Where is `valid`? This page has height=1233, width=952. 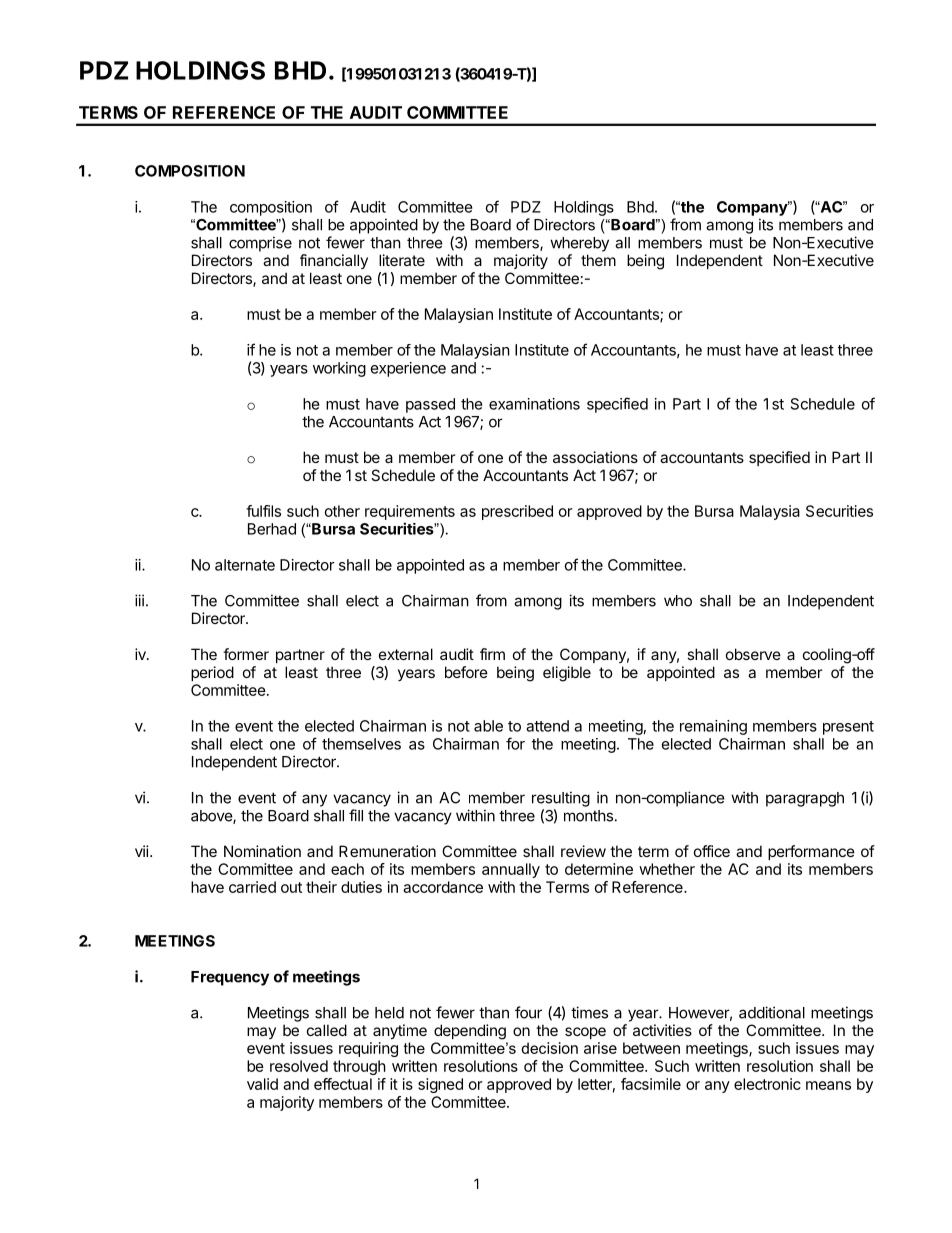
valid is located at coordinates (262, 1084).
